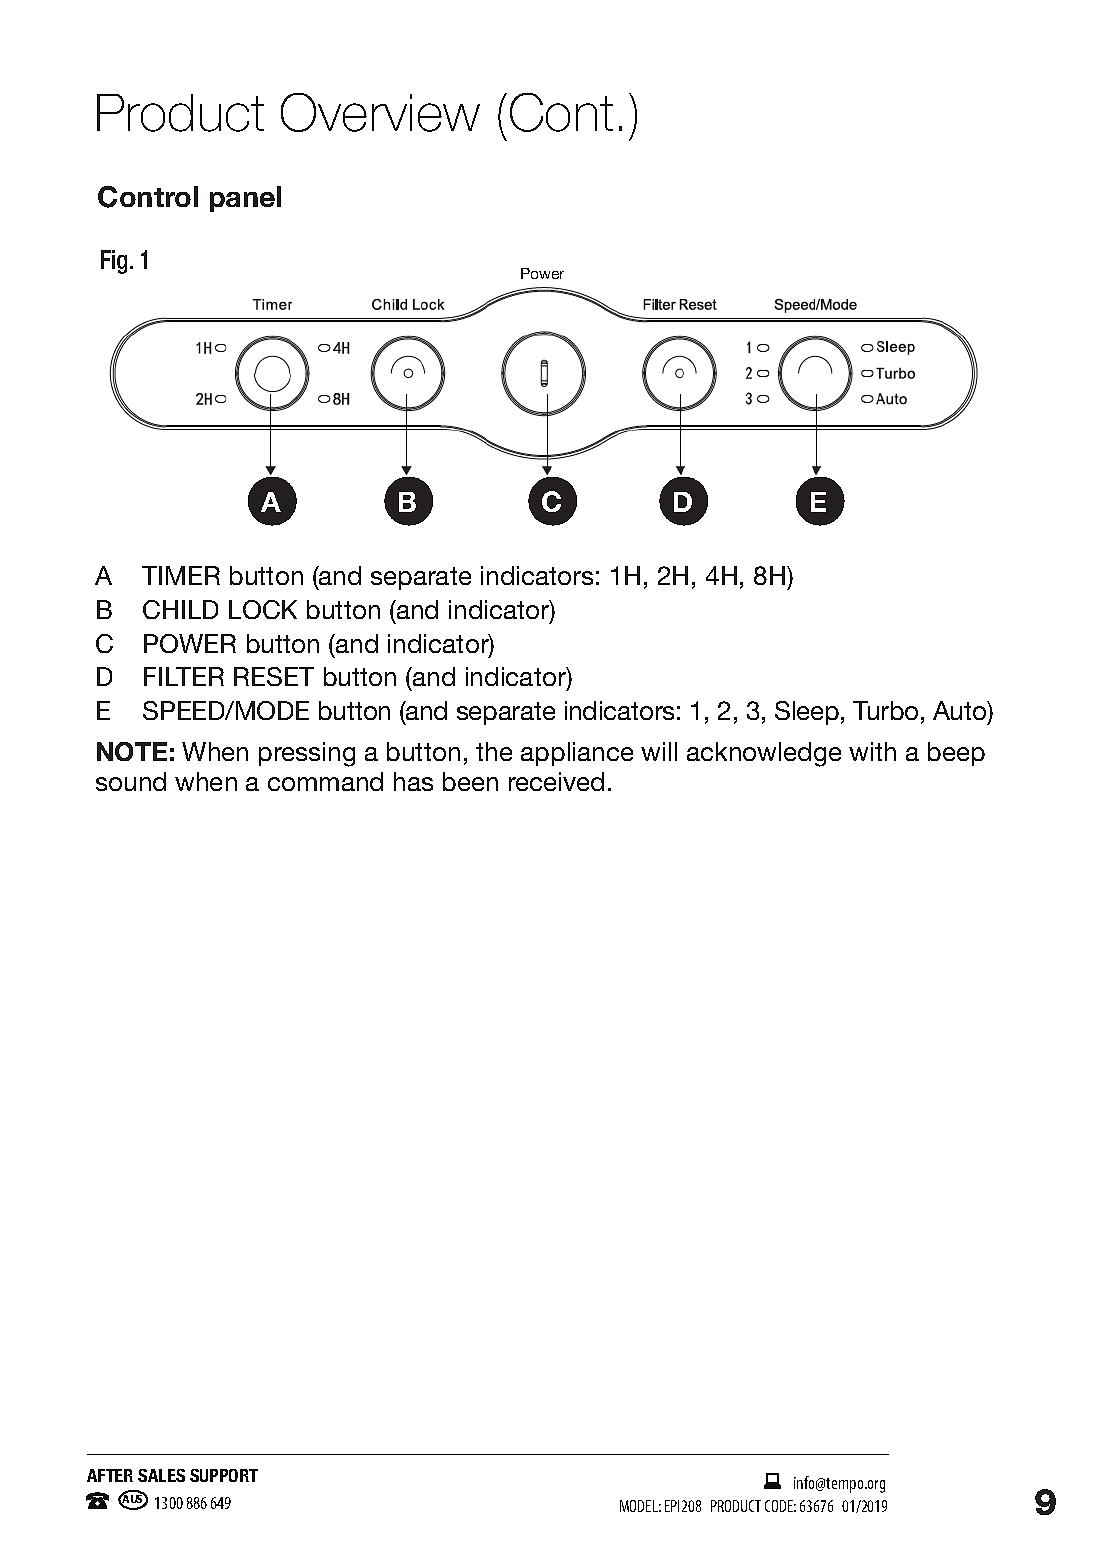 This page has height=1562, width=1100. What do you see at coordinates (956, 754) in the page?
I see `beep` at bounding box center [956, 754].
